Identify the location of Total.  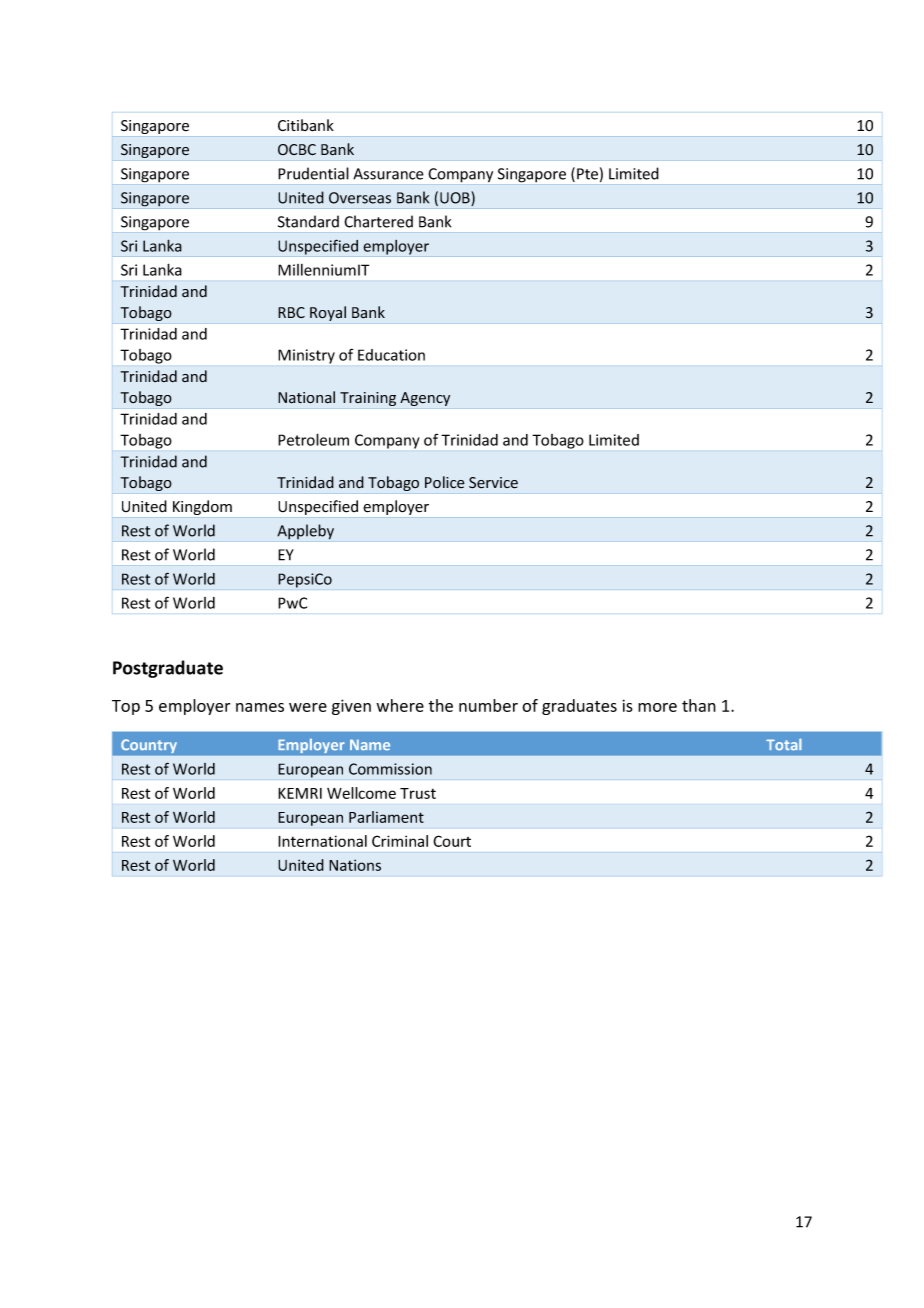
(784, 744).
